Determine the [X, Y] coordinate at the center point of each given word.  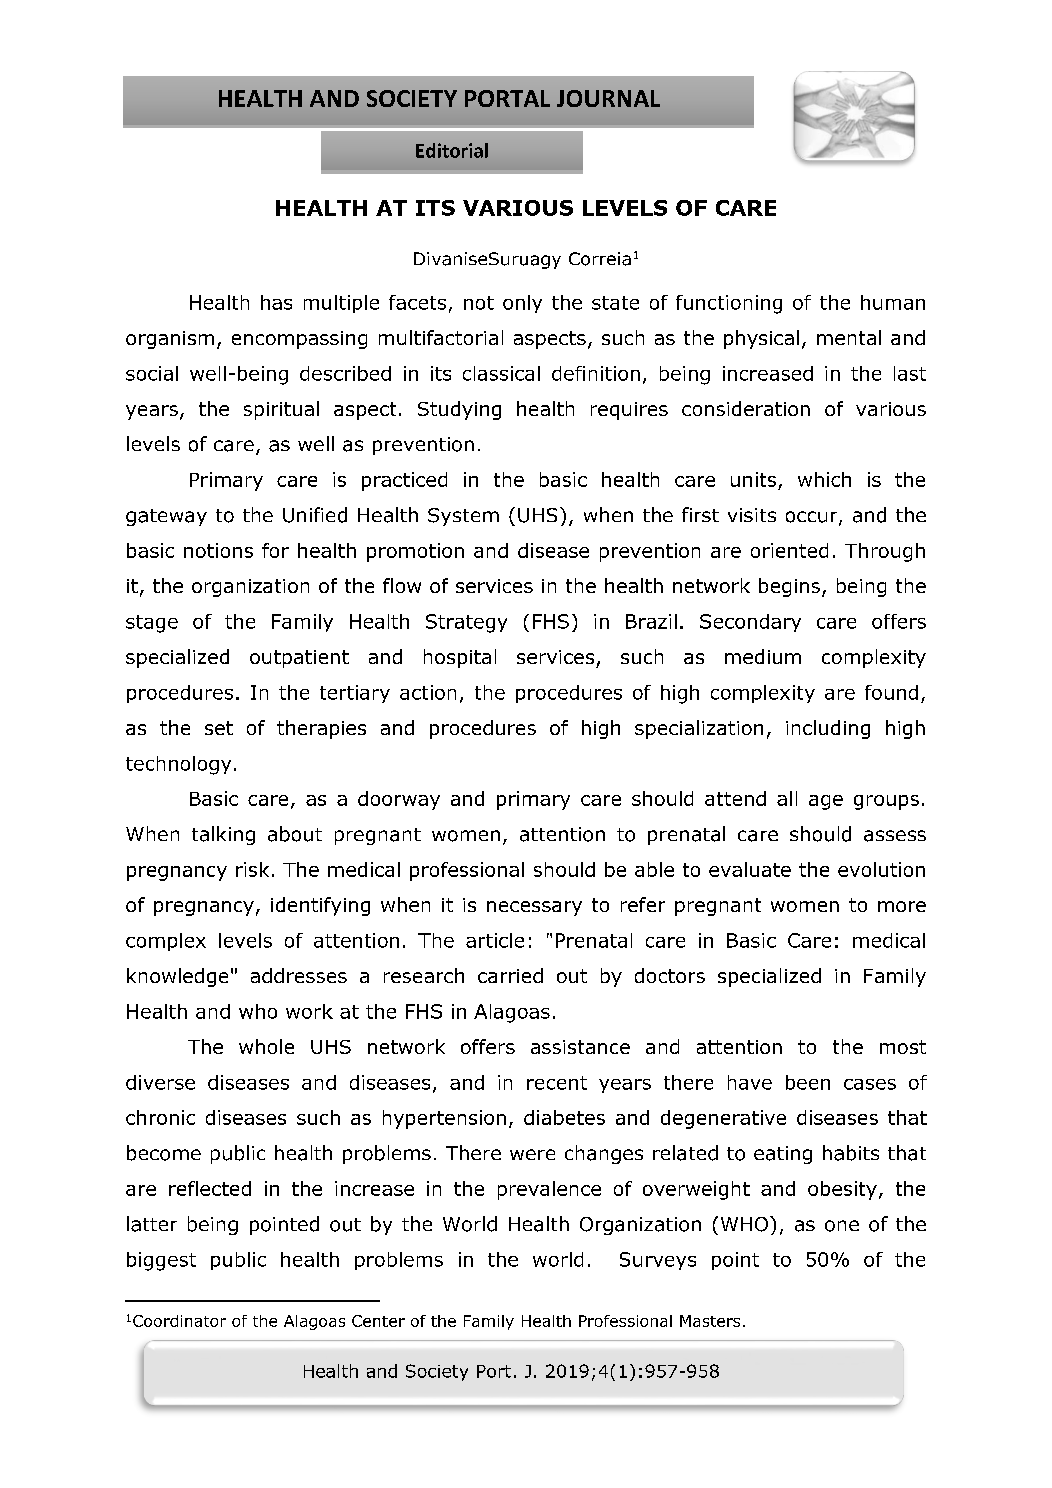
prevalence [549, 1190]
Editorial [452, 150]
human [893, 302]
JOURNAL [608, 98]
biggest [161, 1261]
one [842, 1226]
